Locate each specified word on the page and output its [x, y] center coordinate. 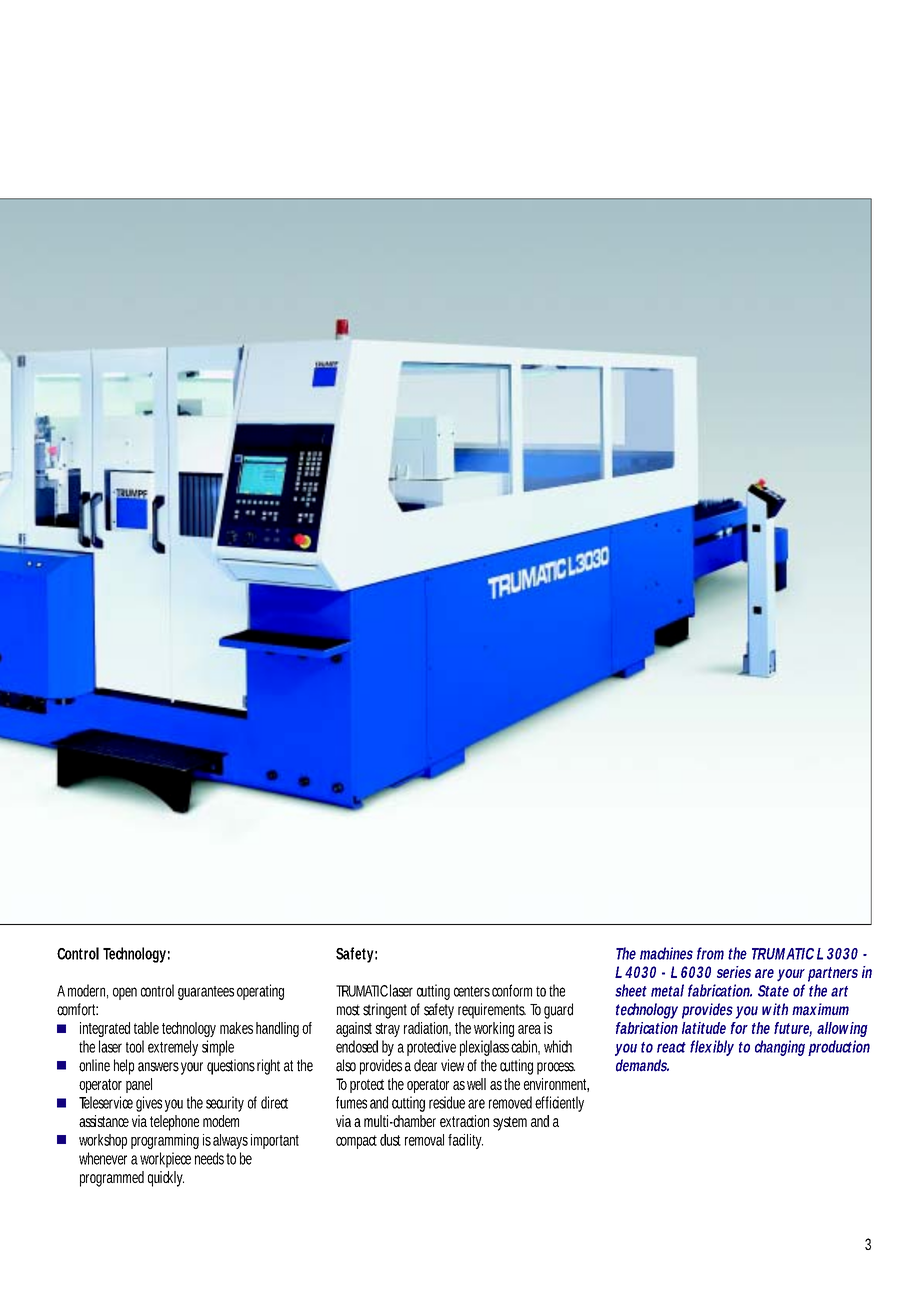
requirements [492, 1011]
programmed [112, 1179]
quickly [166, 1179]
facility [465, 1141]
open [125, 993]
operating [260, 992]
